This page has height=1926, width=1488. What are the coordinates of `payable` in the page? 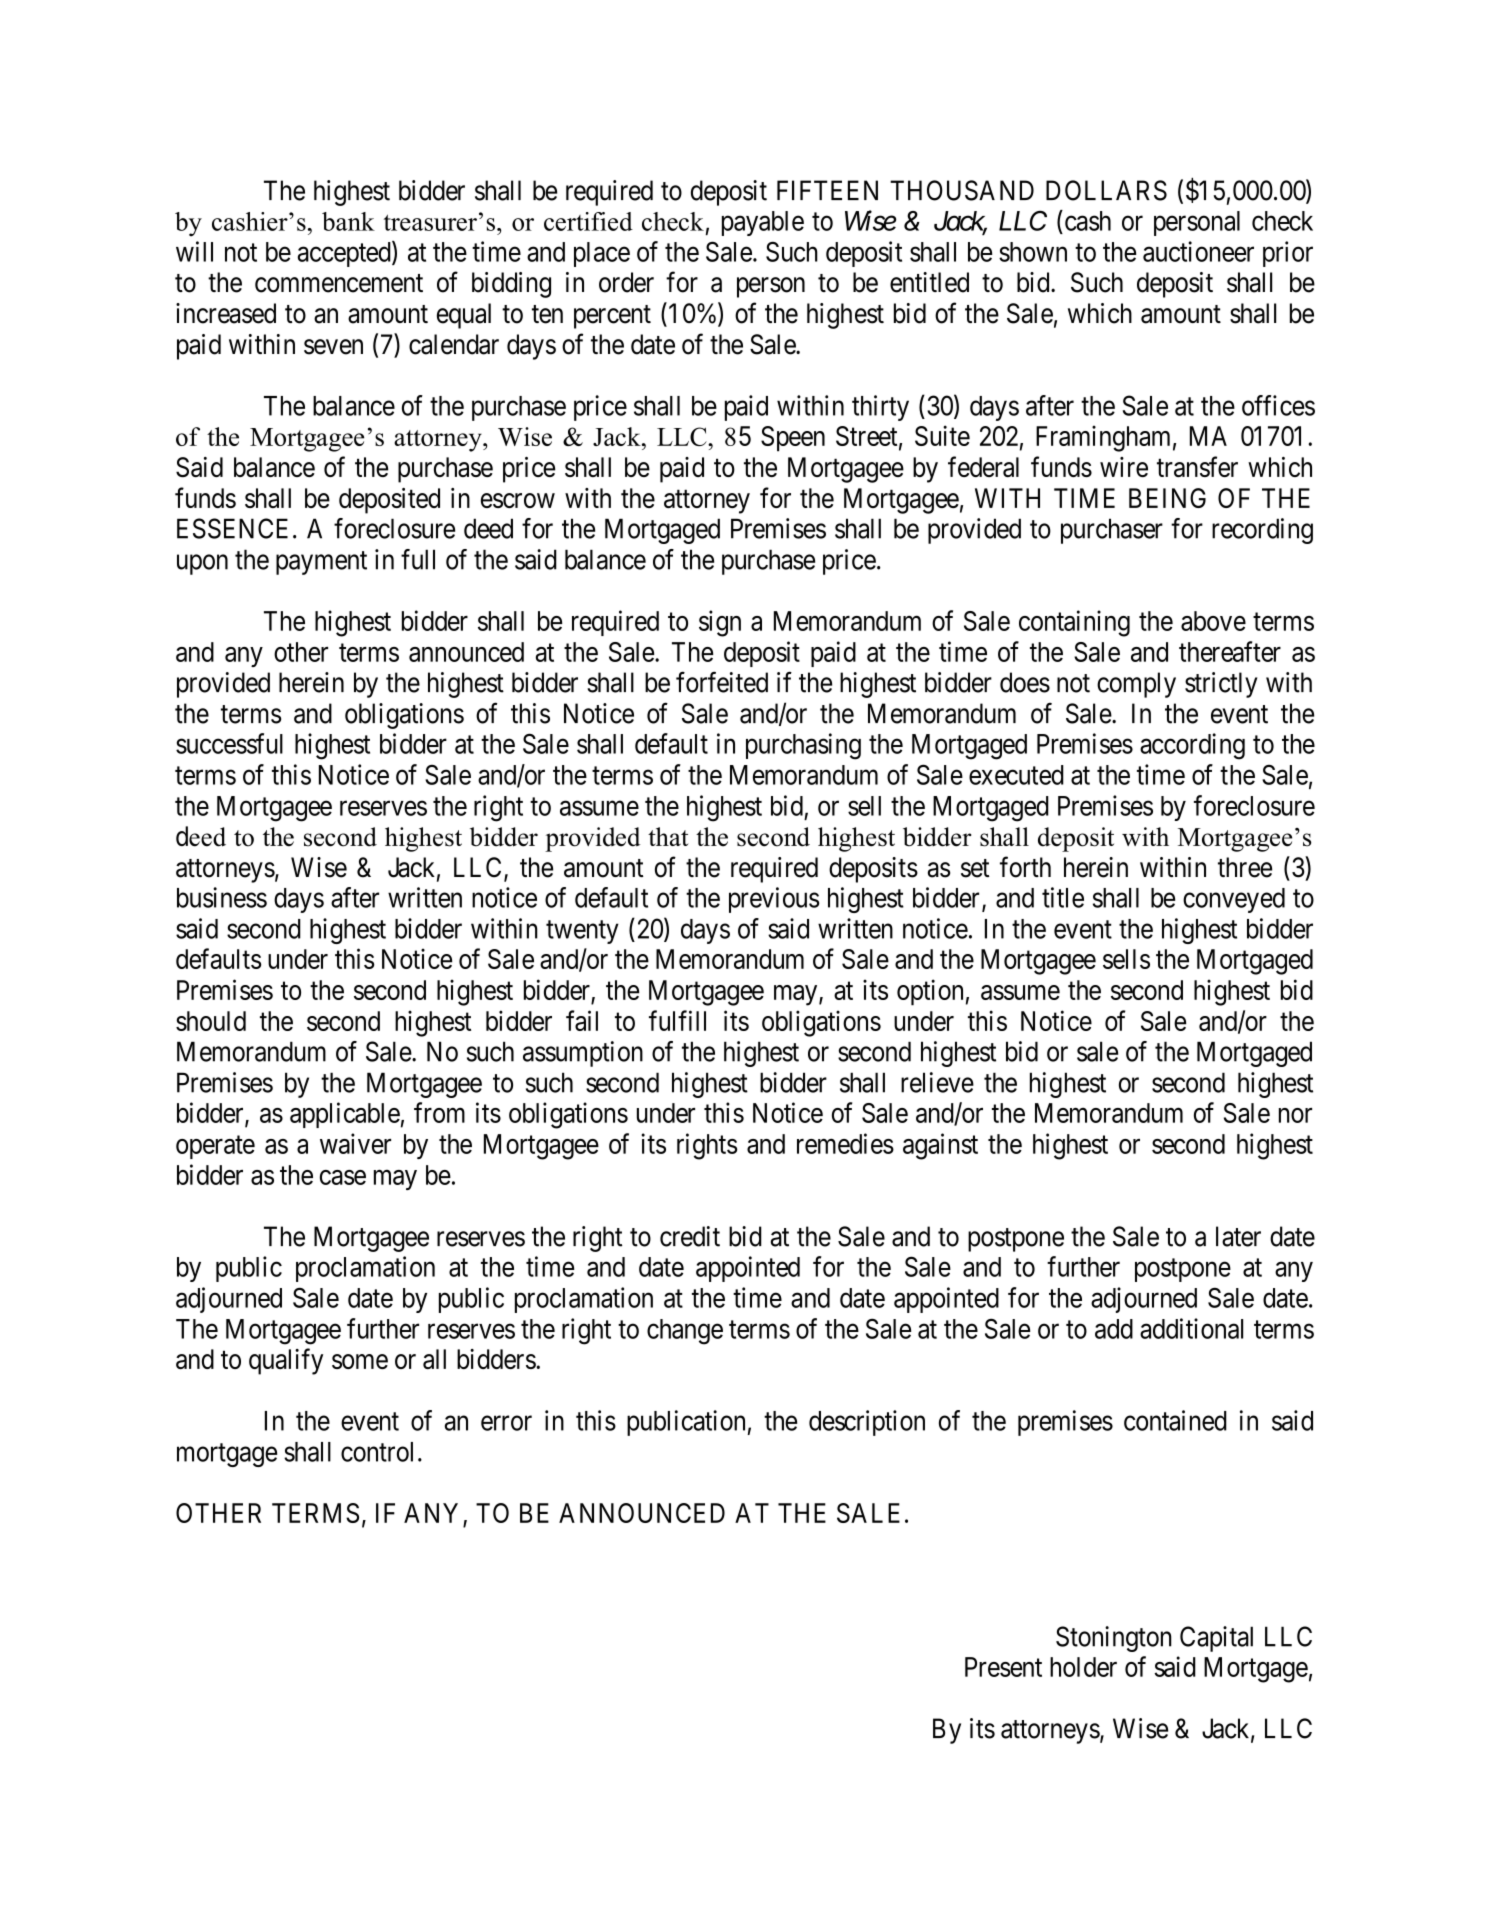 It's located at (763, 223).
